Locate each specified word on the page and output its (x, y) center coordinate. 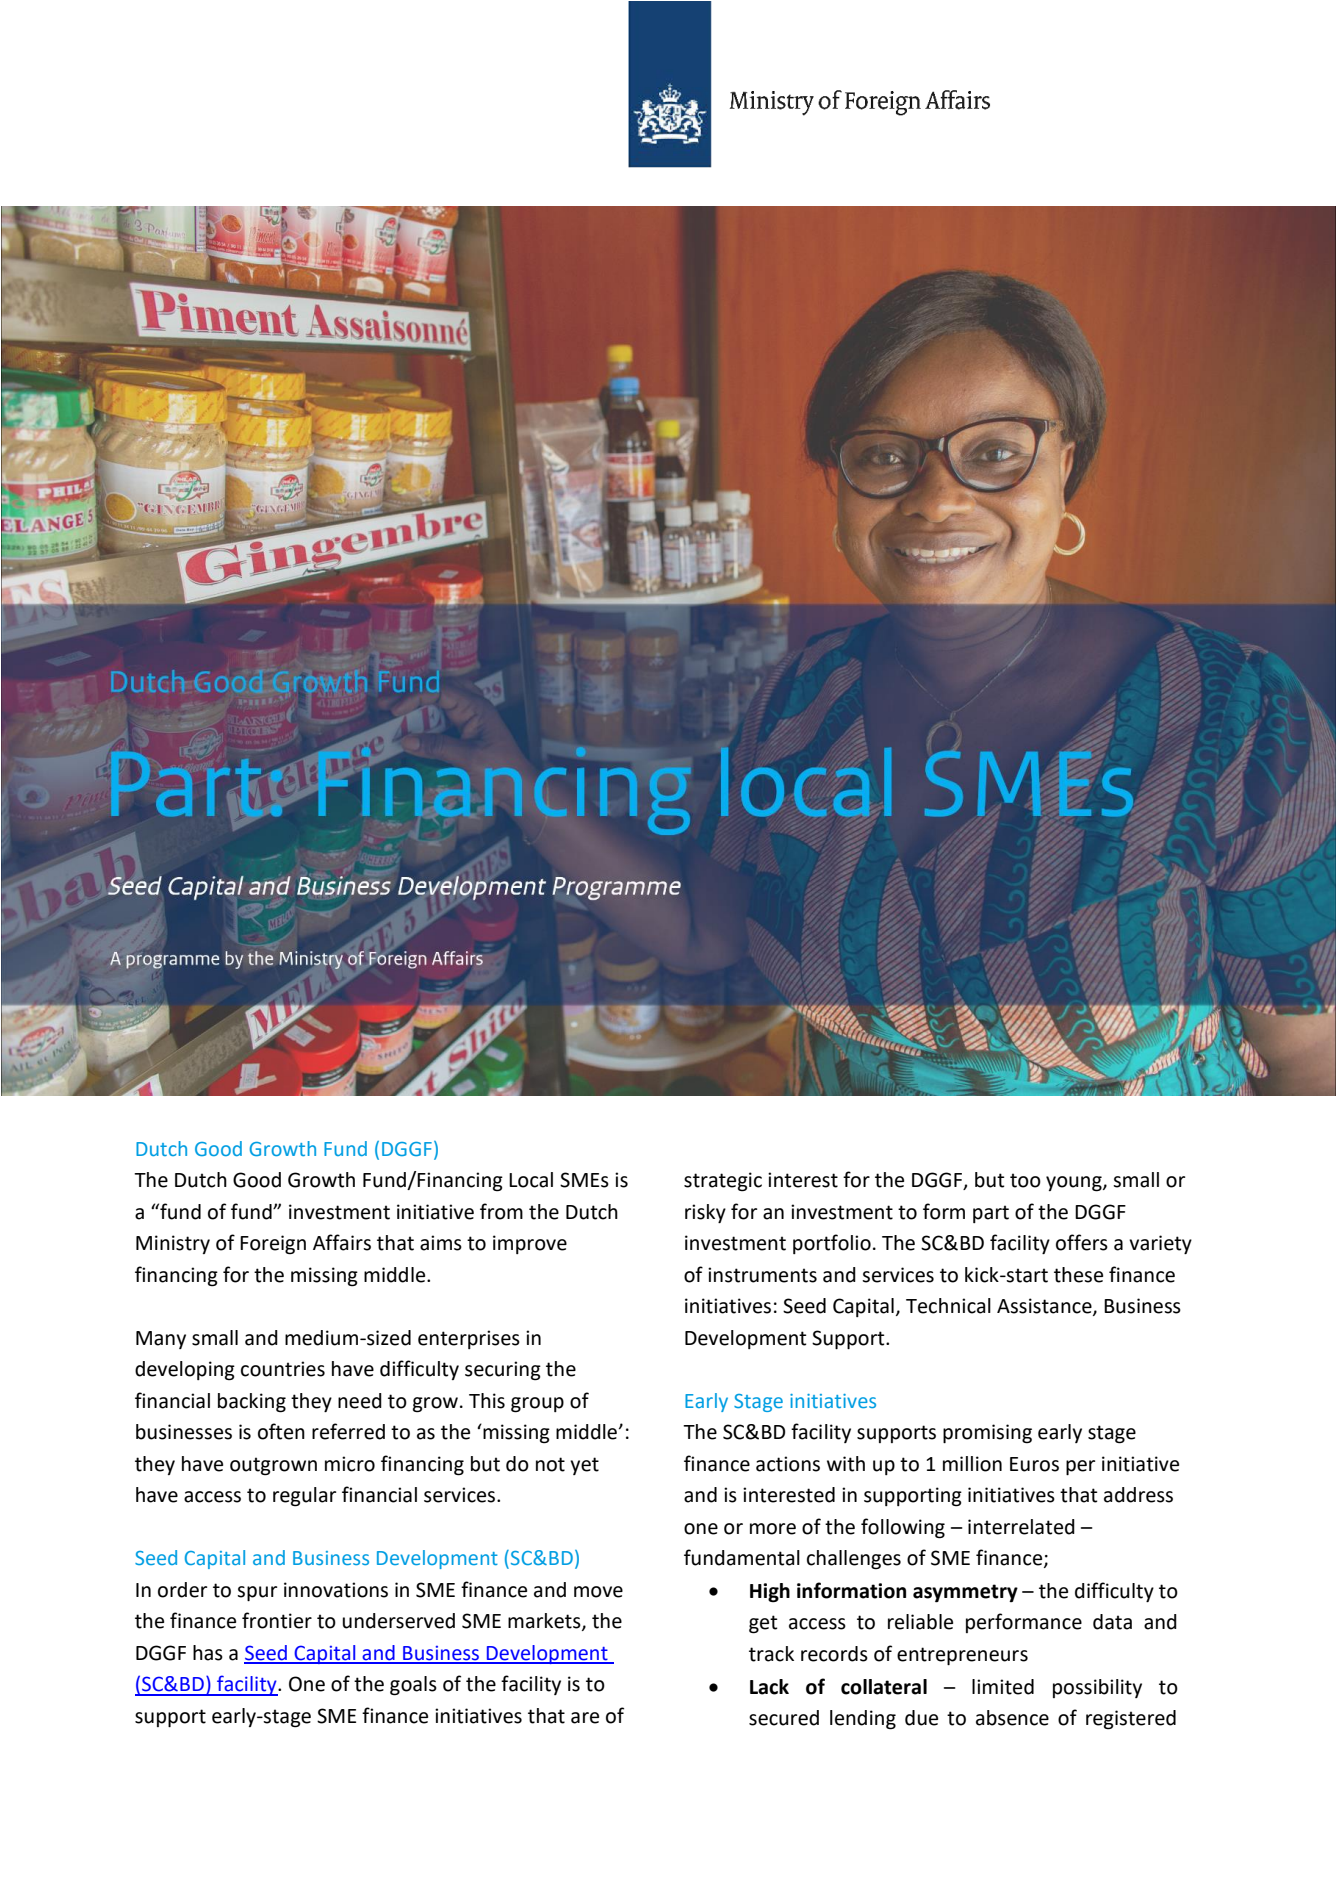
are (585, 1718)
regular (304, 1497)
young (1075, 1184)
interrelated (1021, 1527)
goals (413, 1686)
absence (1012, 1718)
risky (705, 1213)
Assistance (1045, 1307)
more (773, 1529)
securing (503, 1371)
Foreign (273, 1245)
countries (283, 1369)
